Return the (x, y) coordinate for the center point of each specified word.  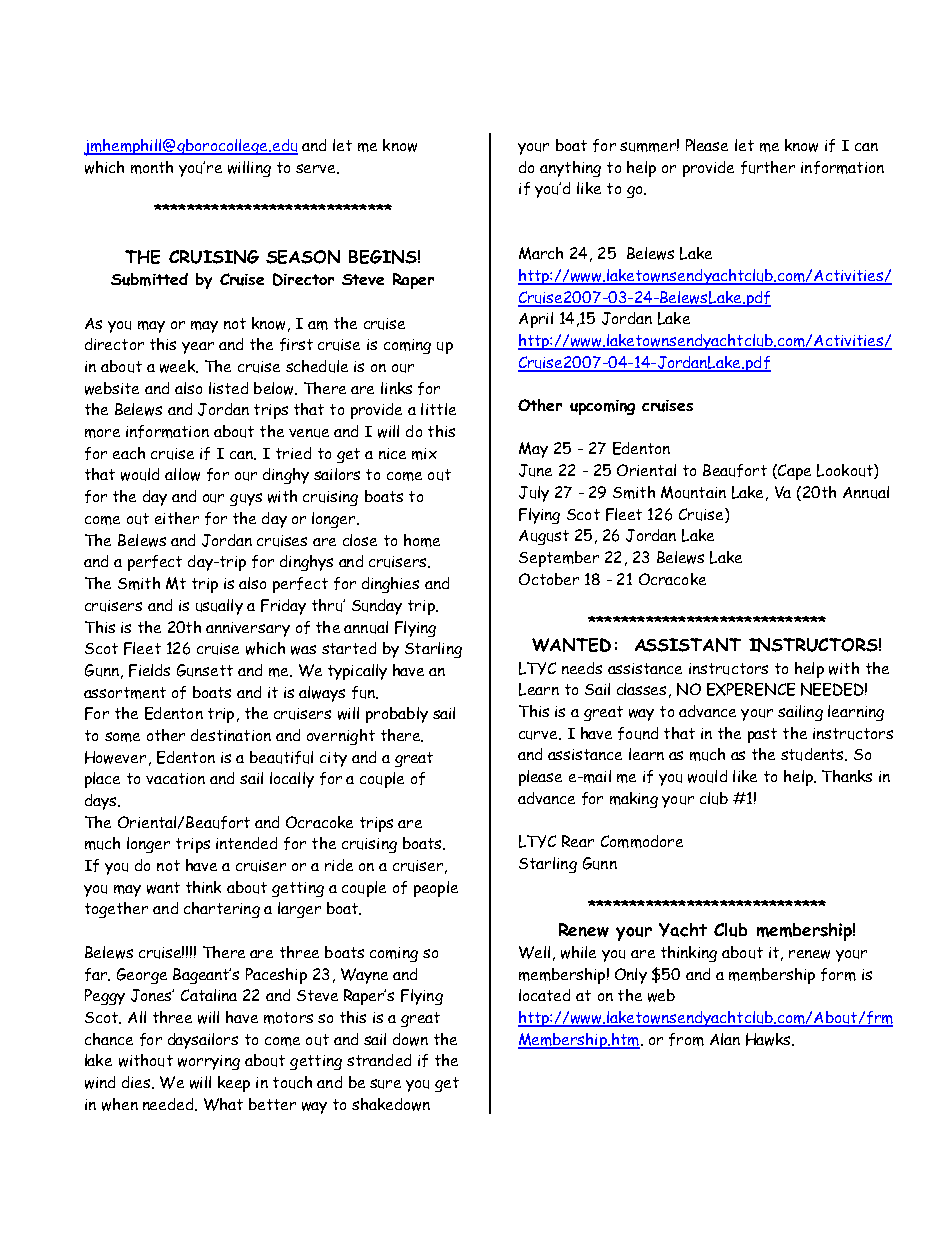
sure (385, 1084)
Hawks (769, 1039)
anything (570, 169)
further (768, 167)
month (152, 167)
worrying (209, 1062)
